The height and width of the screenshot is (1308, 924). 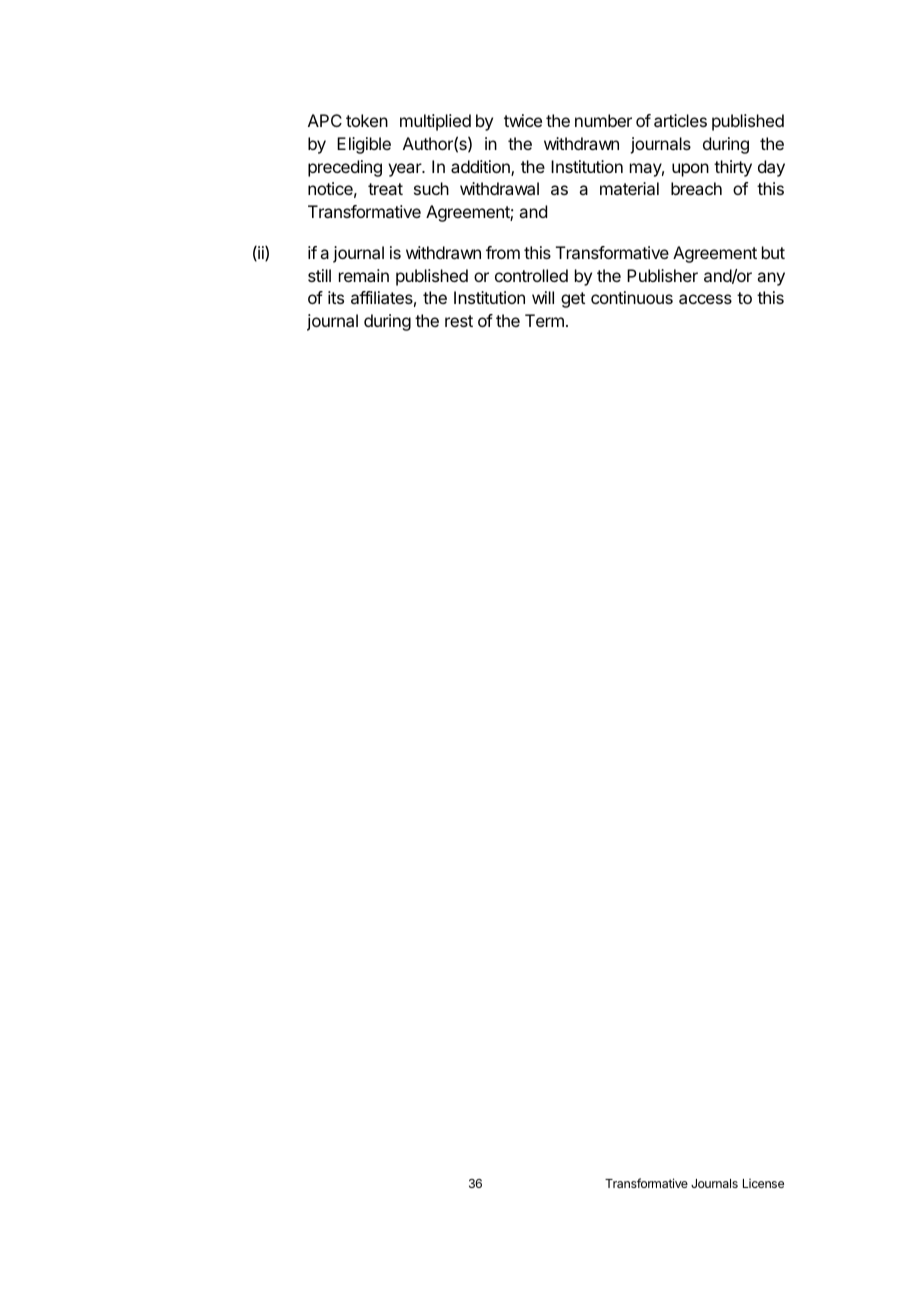 I want to click on any, so click(x=771, y=279).
